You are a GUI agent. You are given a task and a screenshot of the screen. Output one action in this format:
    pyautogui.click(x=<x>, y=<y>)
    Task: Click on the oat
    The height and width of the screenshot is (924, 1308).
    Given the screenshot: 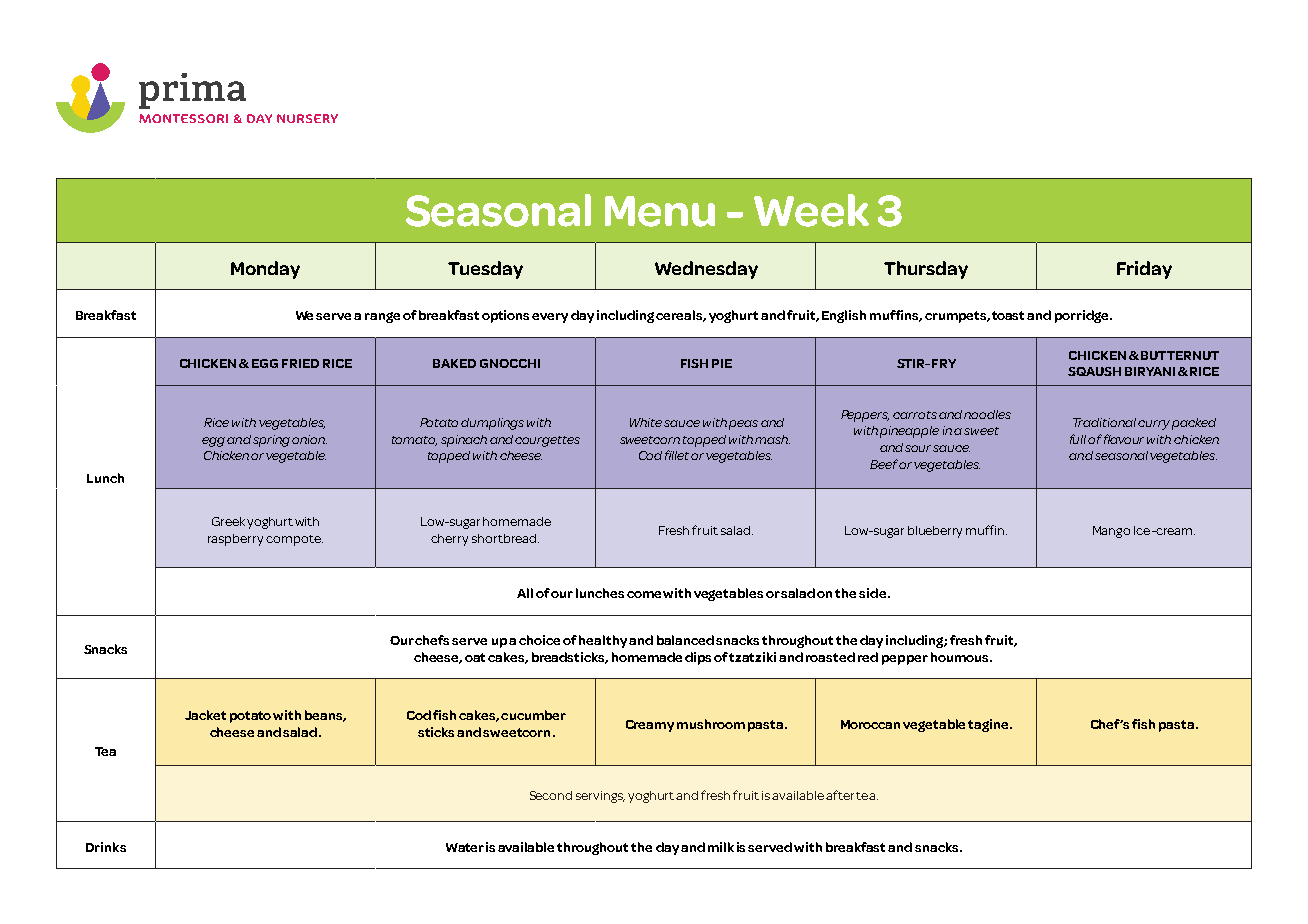 What is the action you would take?
    pyautogui.click(x=475, y=657)
